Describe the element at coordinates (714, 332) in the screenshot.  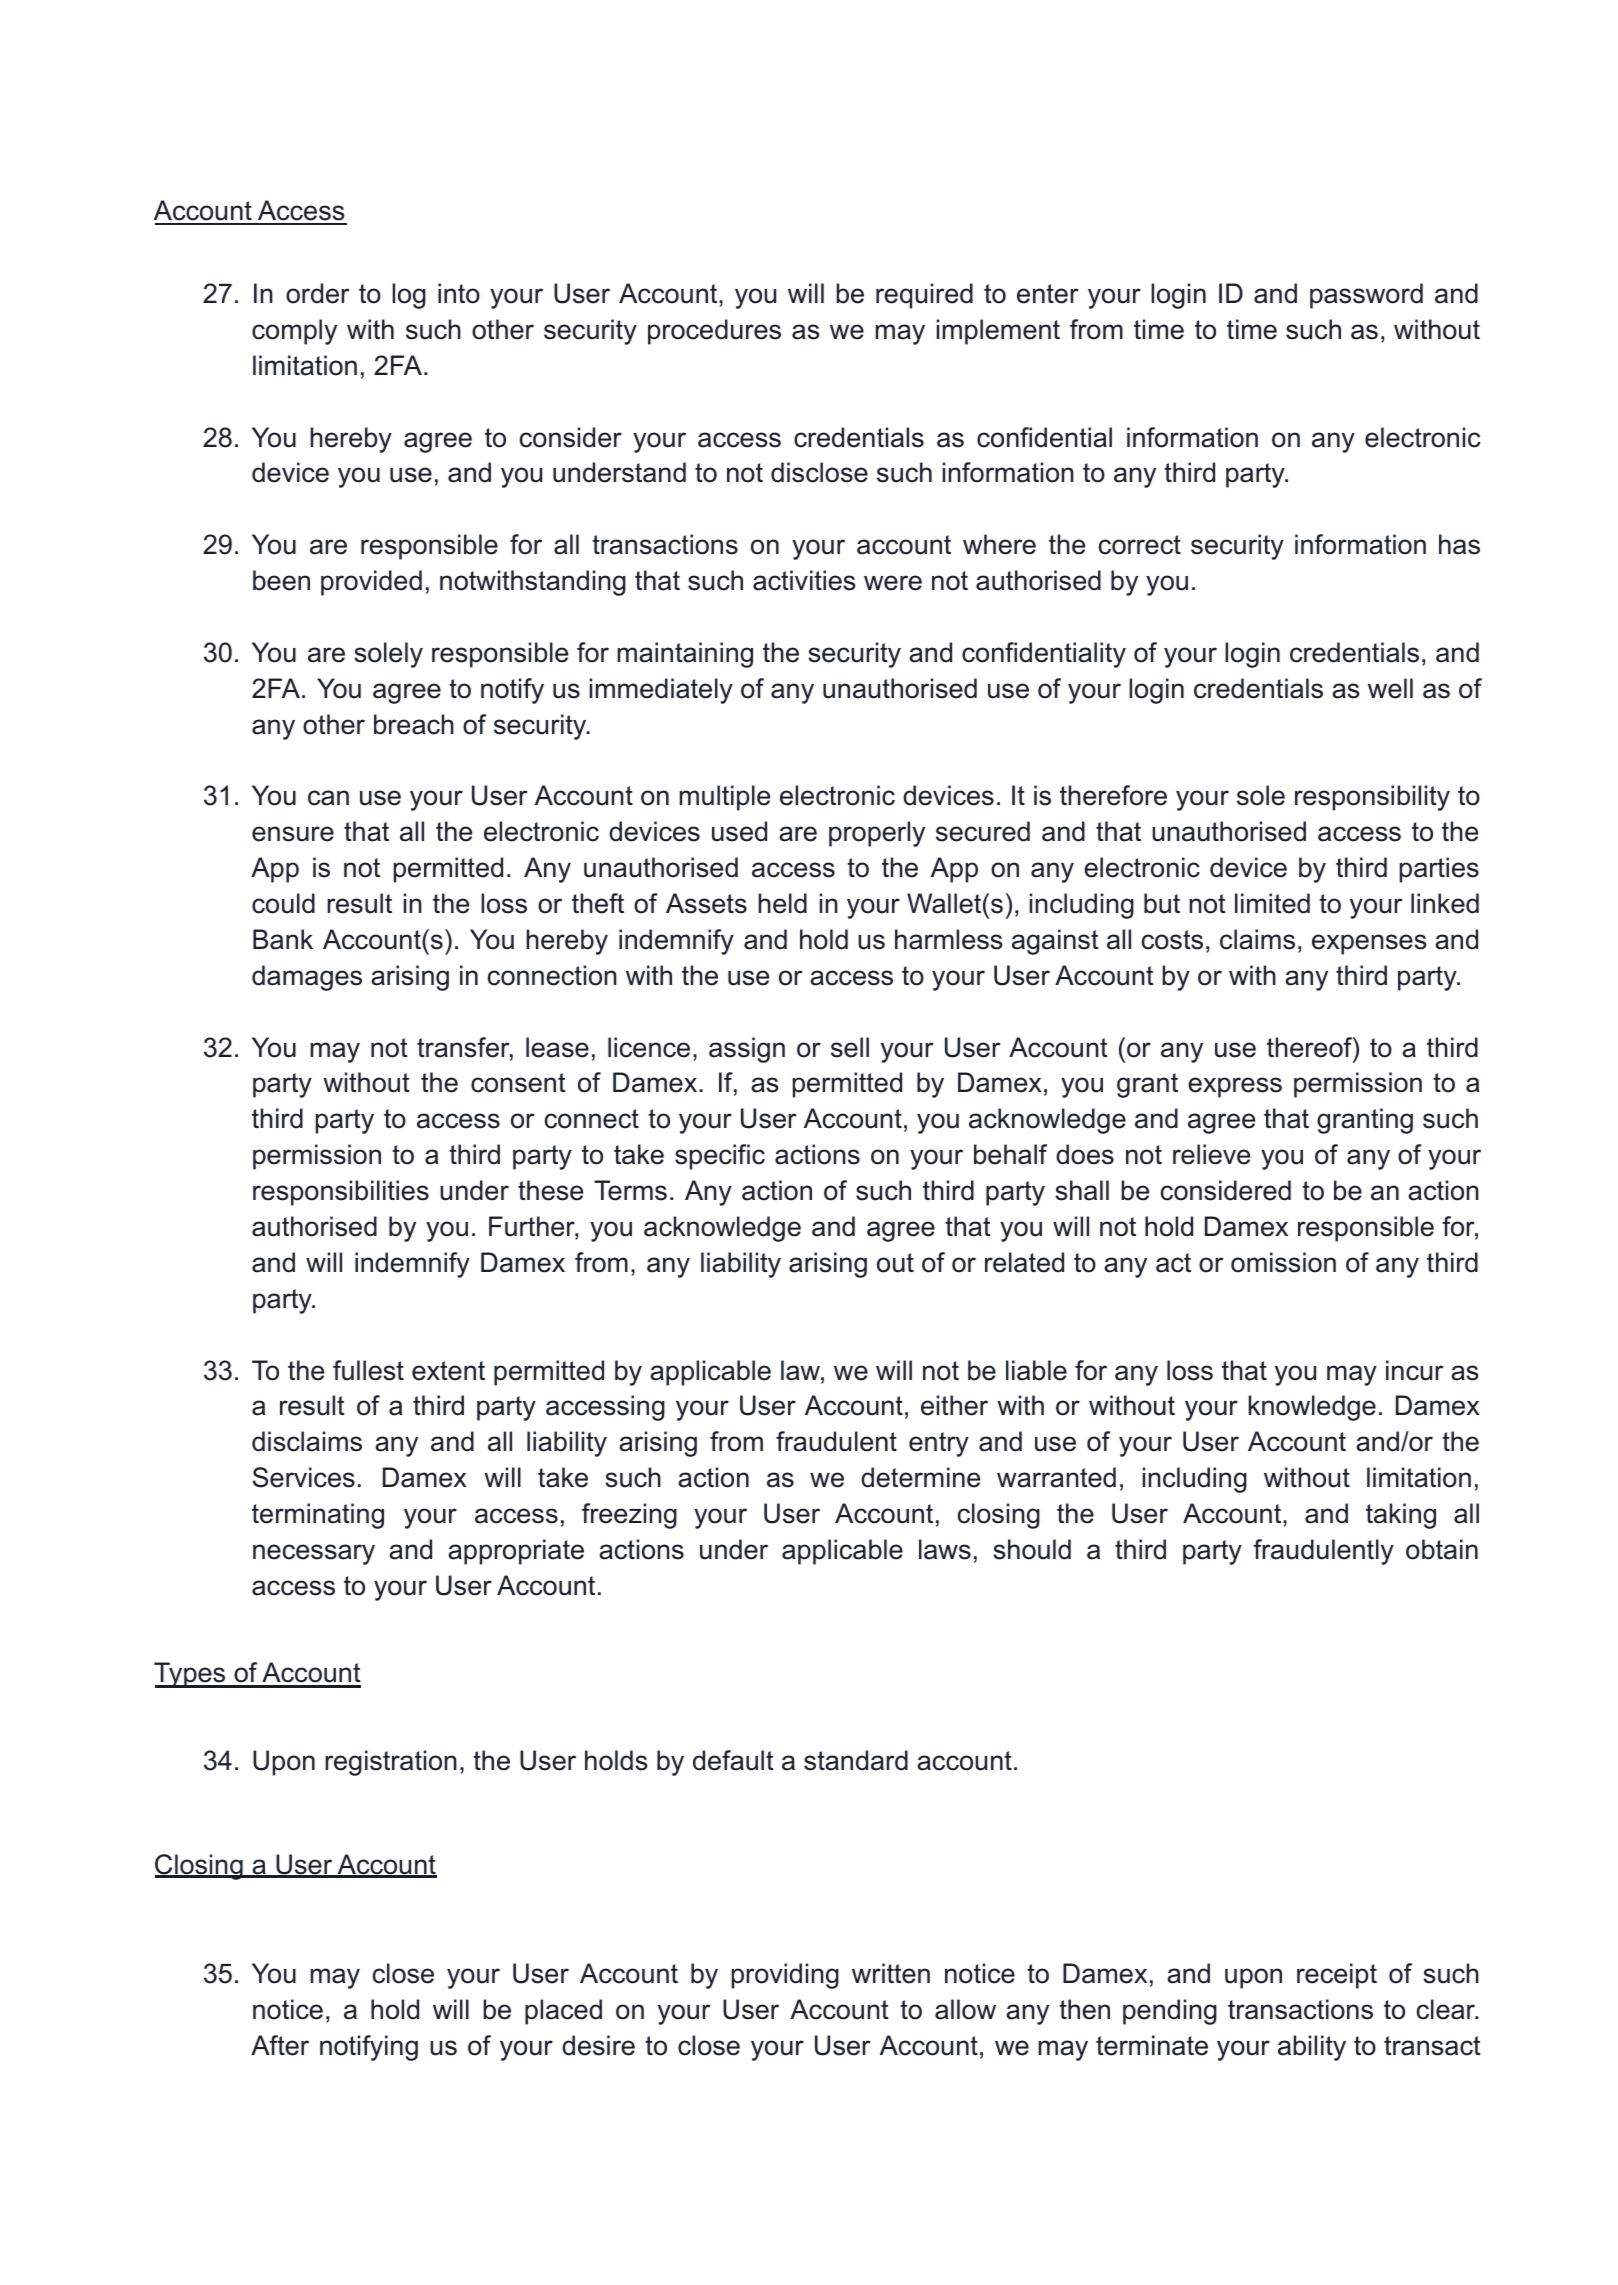
I see `procedures` at that location.
